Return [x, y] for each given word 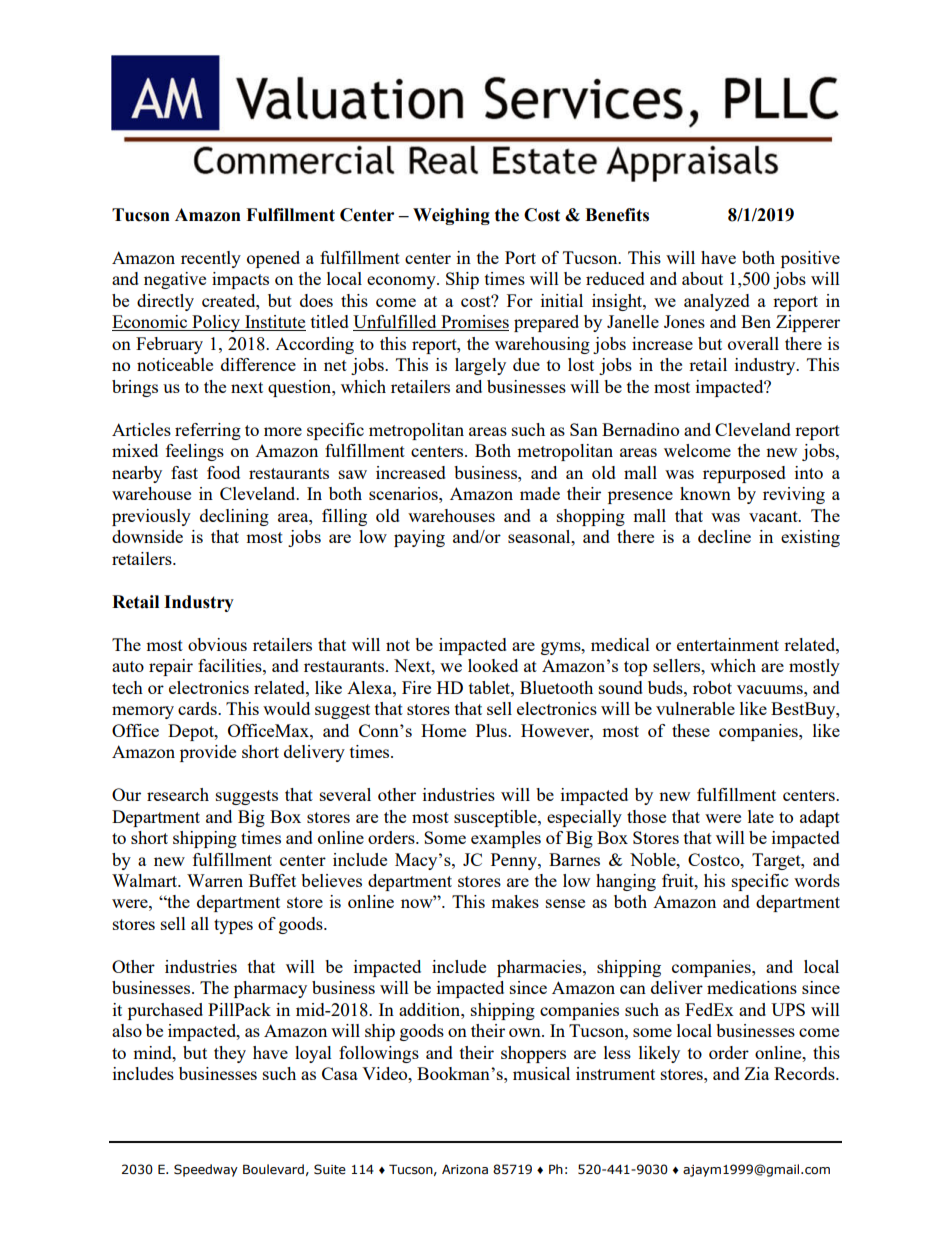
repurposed [744, 474]
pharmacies [540, 968]
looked [493, 665]
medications [752, 987]
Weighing [451, 216]
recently [211, 259]
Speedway [206, 1170]
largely [480, 366]
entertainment [728, 644]
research [178, 794]
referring [208, 431]
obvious [217, 644]
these [691, 730]
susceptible [496, 818]
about [702, 278]
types [233, 926]
